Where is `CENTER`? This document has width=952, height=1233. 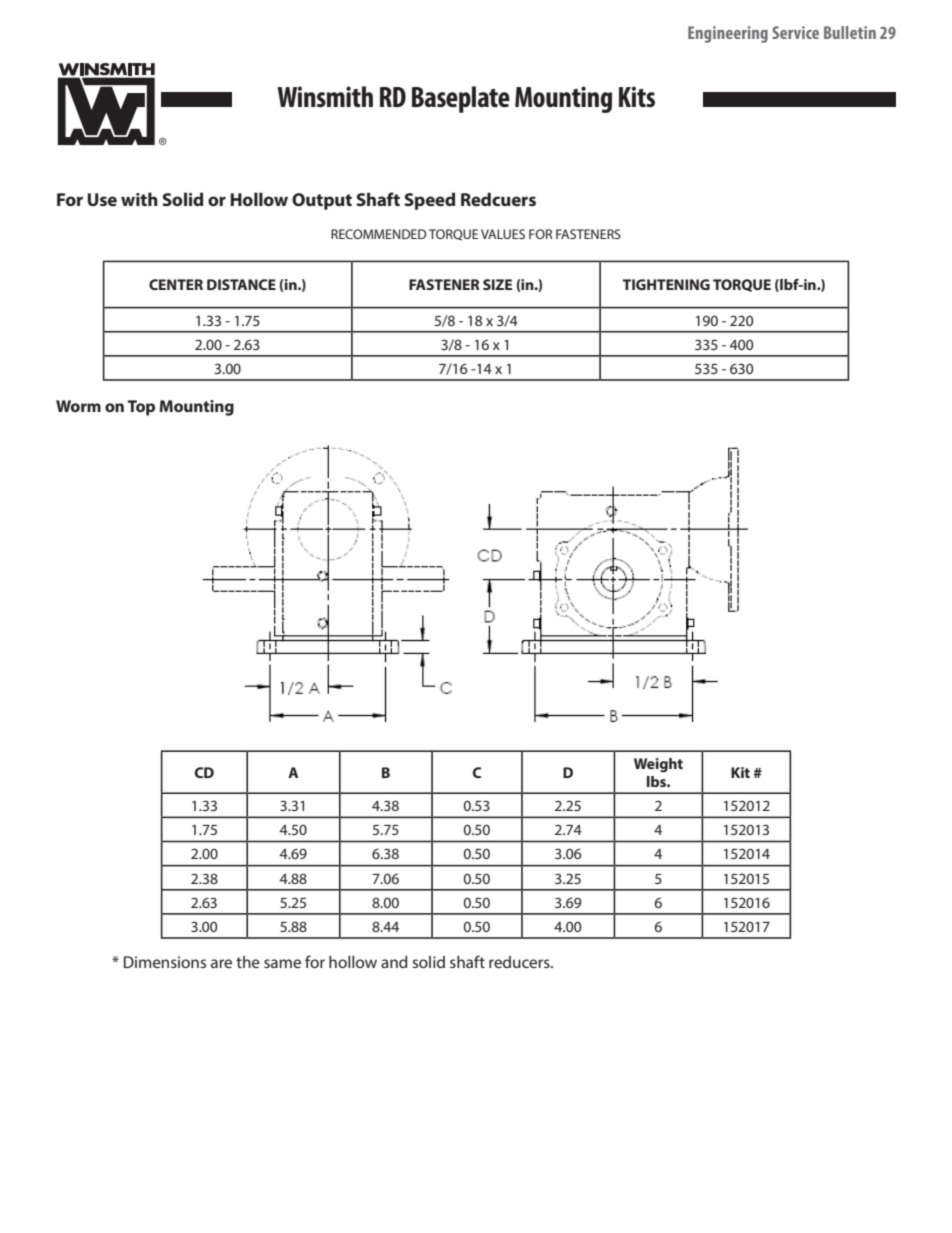 CENTER is located at coordinates (176, 284).
